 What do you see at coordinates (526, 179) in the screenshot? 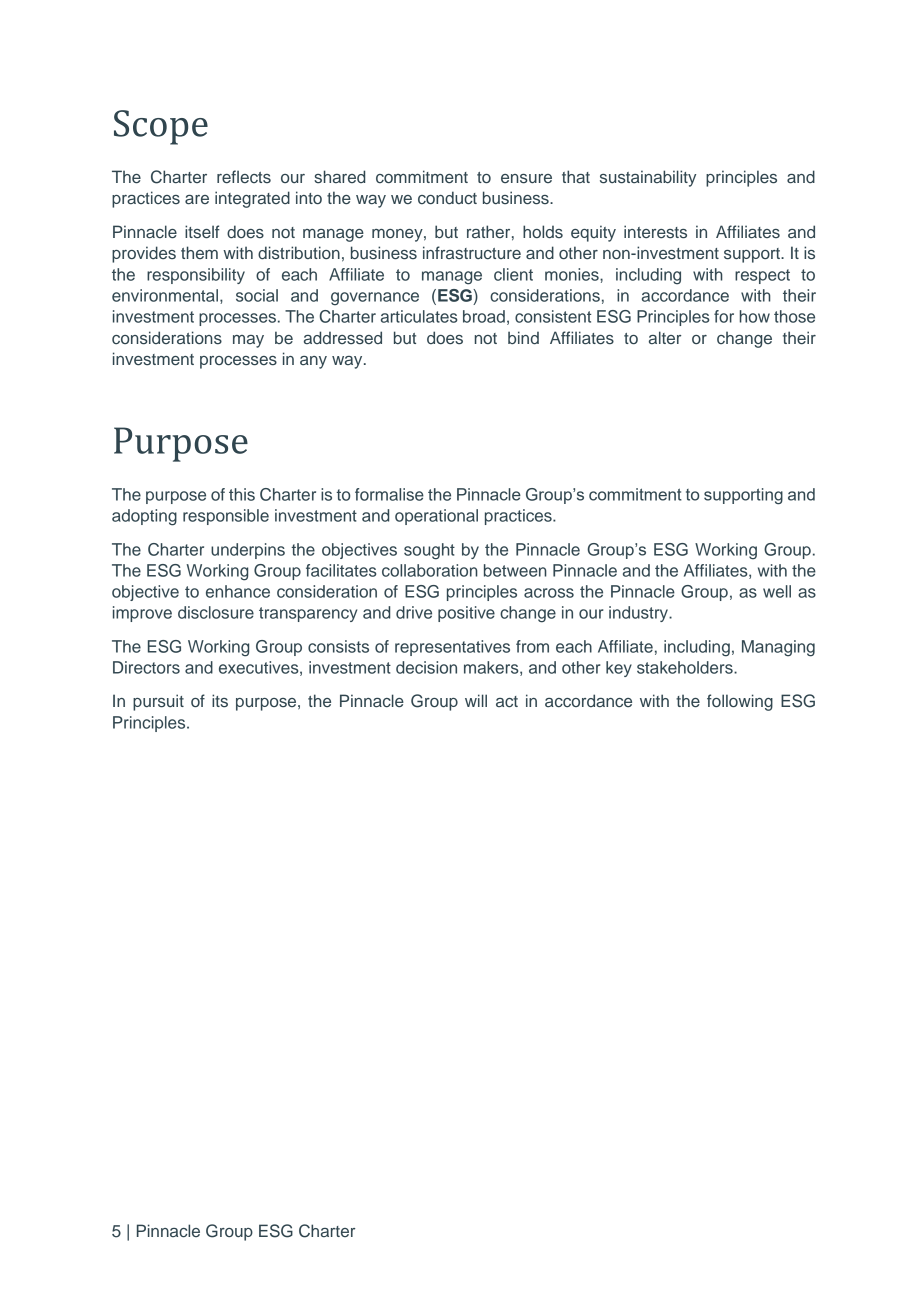
I see `ensure` at bounding box center [526, 179].
